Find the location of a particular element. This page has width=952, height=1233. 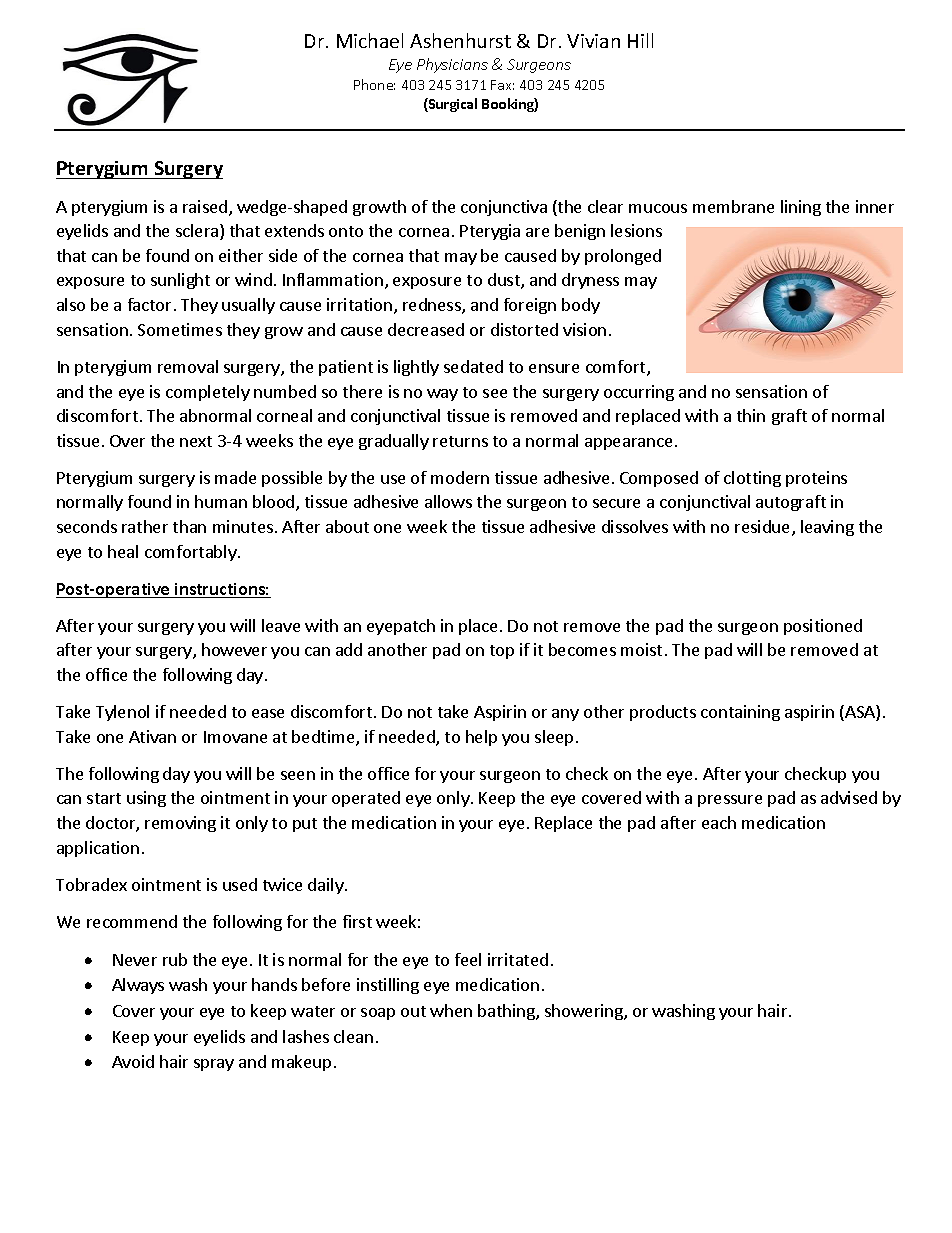

heal is located at coordinates (123, 551).
